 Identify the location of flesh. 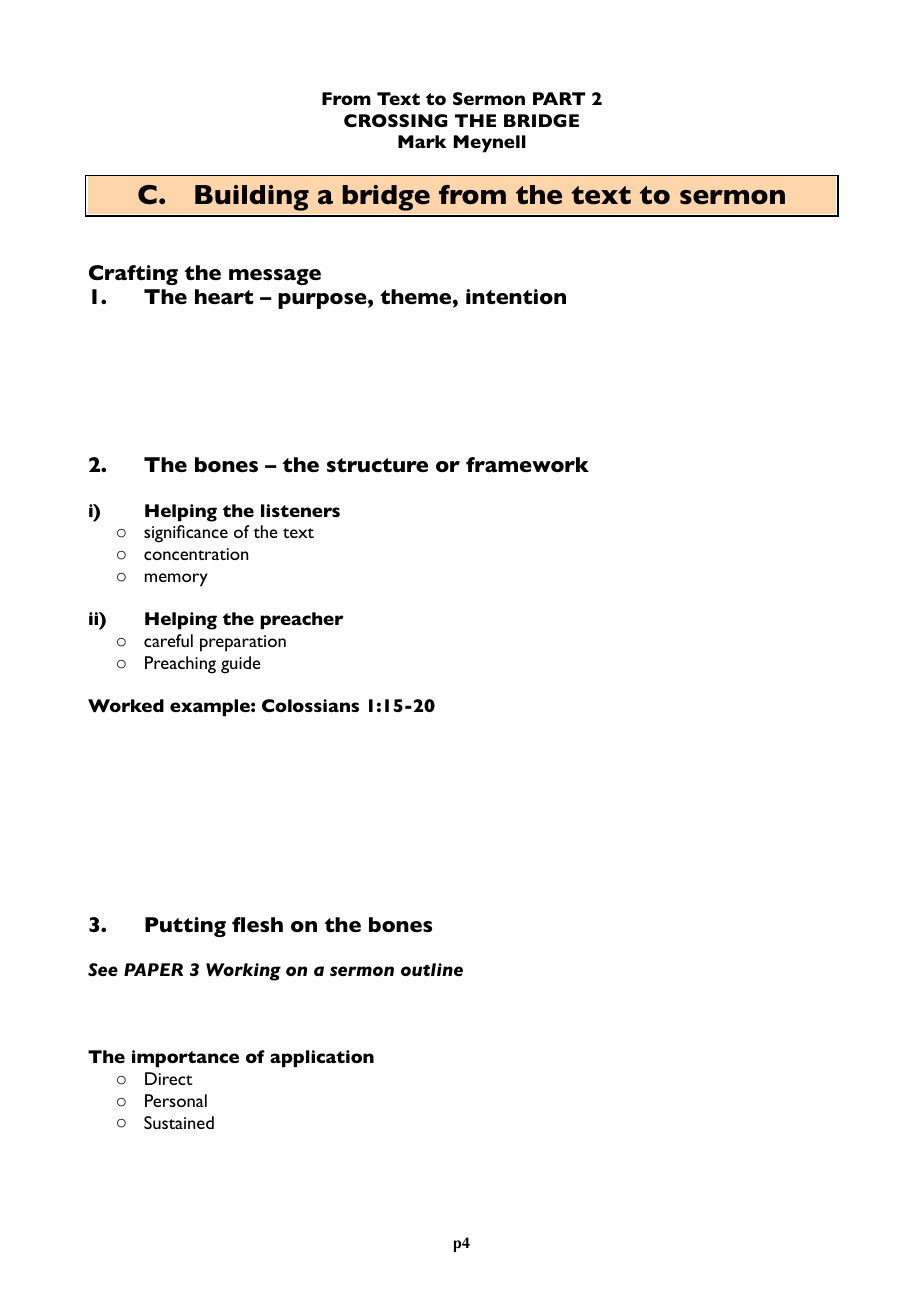
(257, 924).
